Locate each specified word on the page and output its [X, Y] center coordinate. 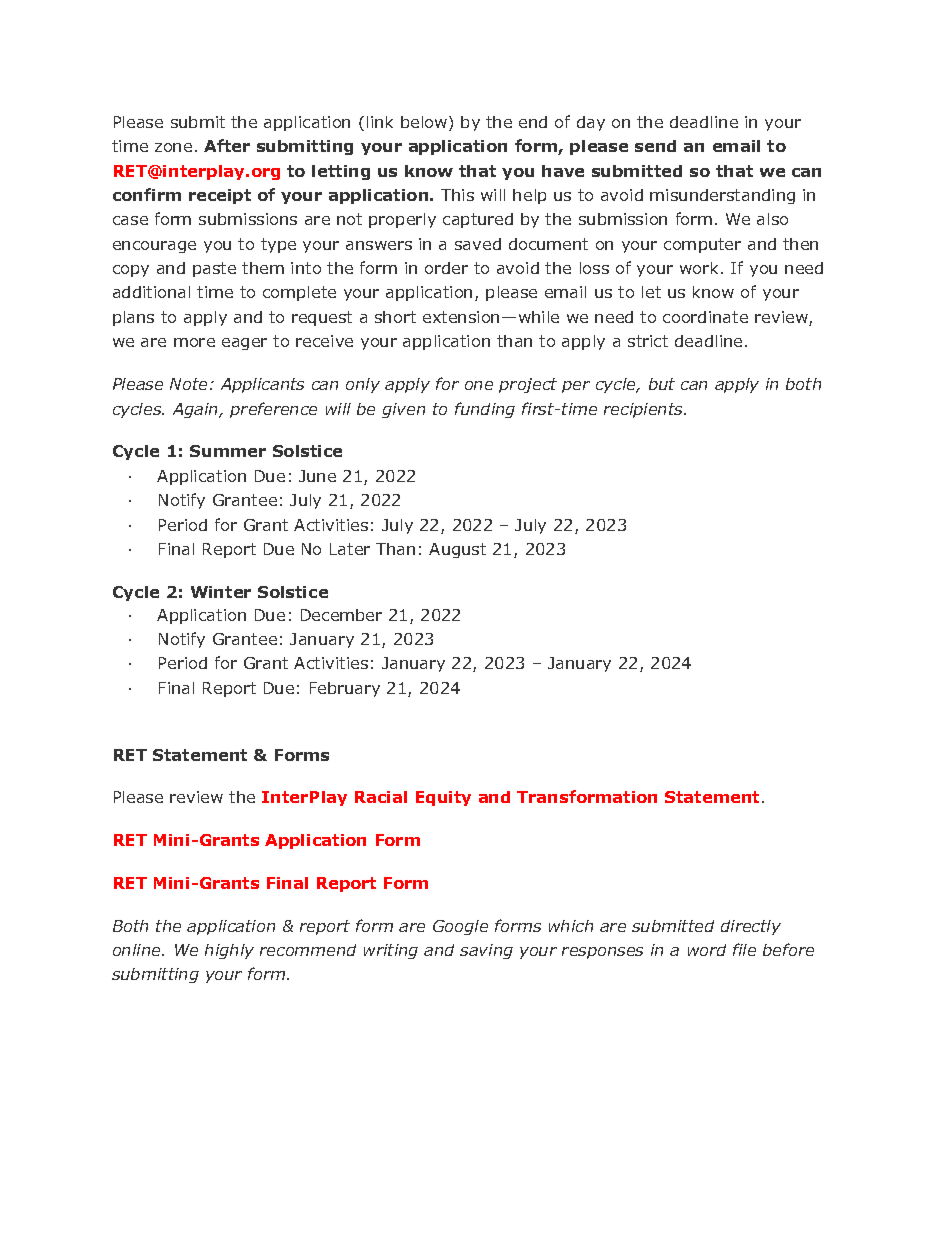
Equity [443, 798]
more [194, 342]
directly [751, 927]
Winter [221, 592]
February [345, 689]
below [425, 123]
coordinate [705, 317]
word [707, 950]
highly [229, 951]
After [227, 145]
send [655, 146]
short [395, 317]
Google [460, 927]
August [457, 550]
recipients [644, 410]
